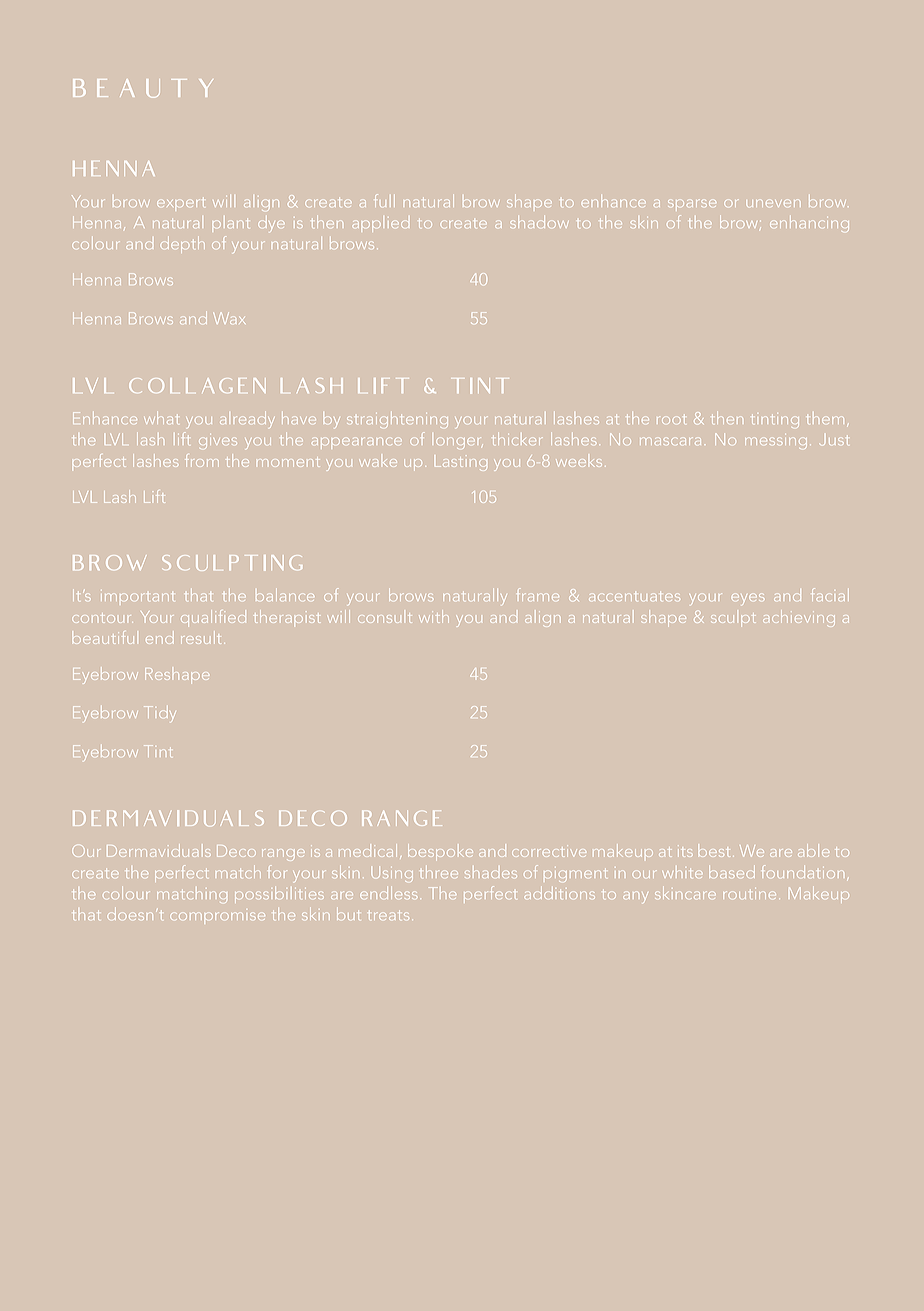 The width and height of the page is (924, 1311). What do you see at coordinates (536, 594) in the page?
I see `frame` at bounding box center [536, 594].
